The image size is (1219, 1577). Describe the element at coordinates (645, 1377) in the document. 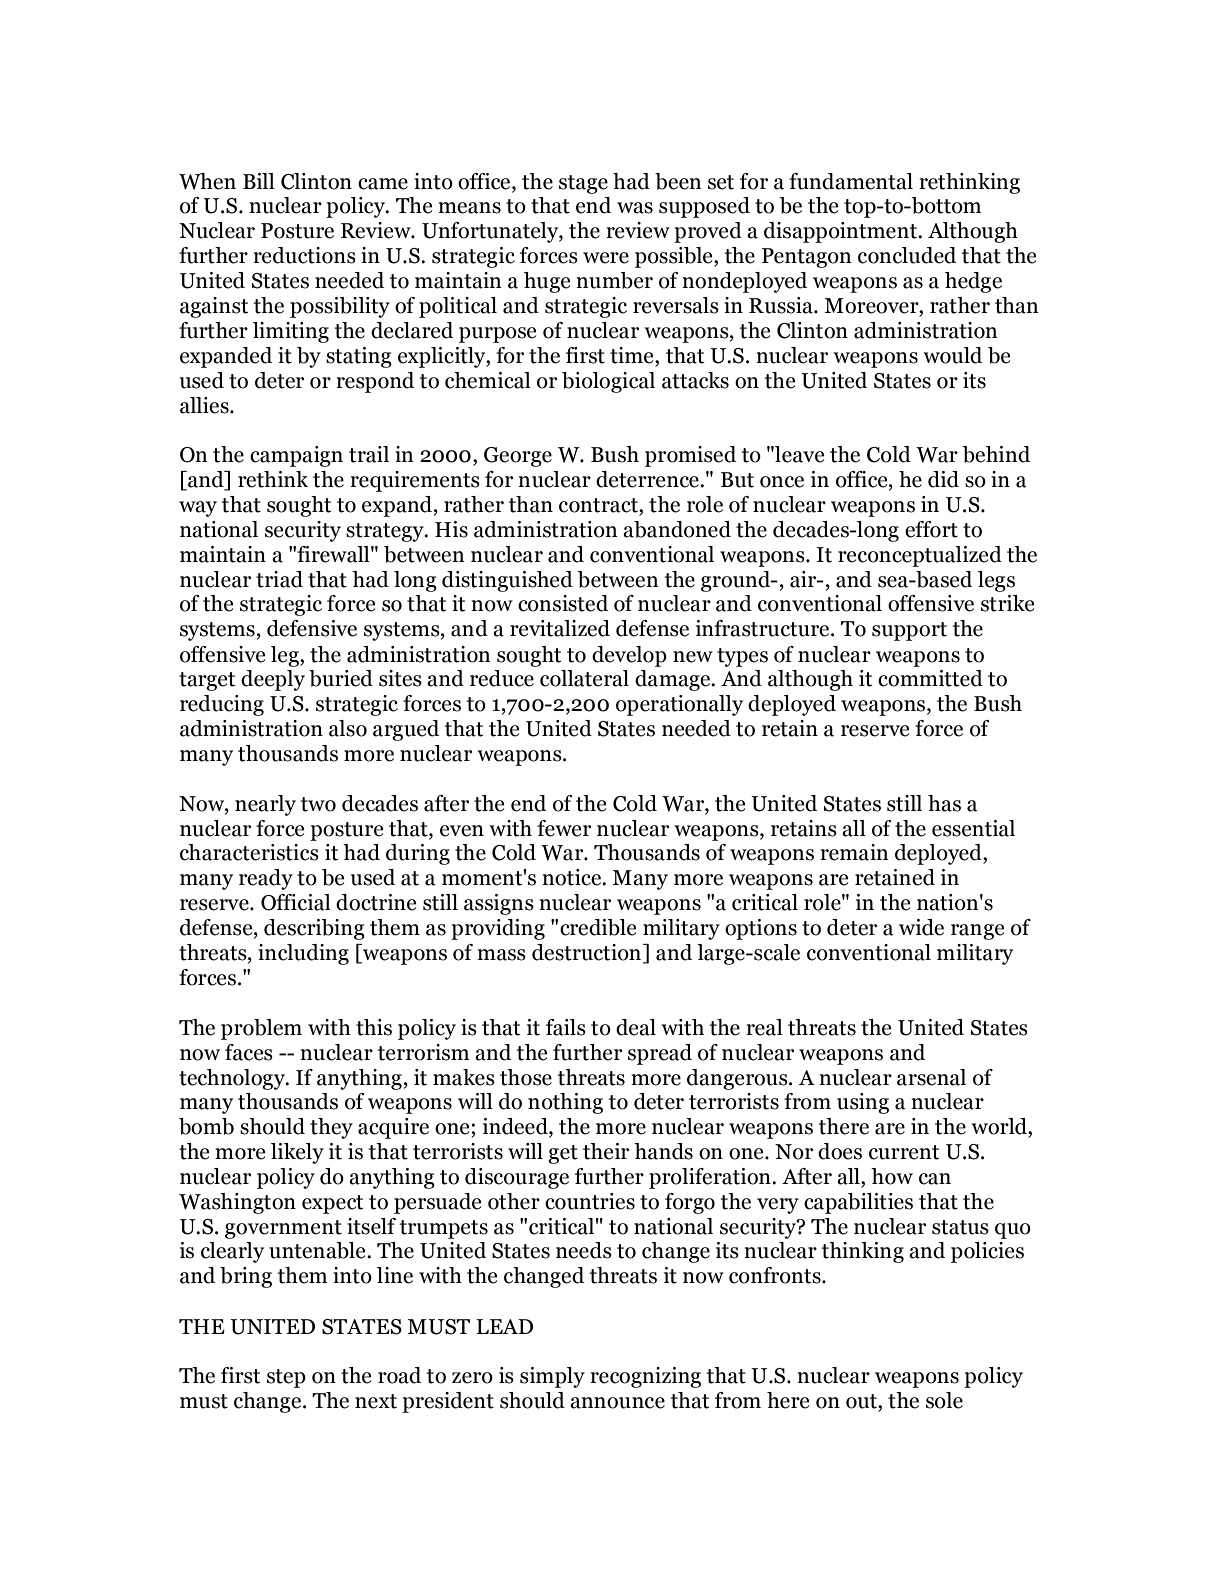

I see `recognizing` at that location.
